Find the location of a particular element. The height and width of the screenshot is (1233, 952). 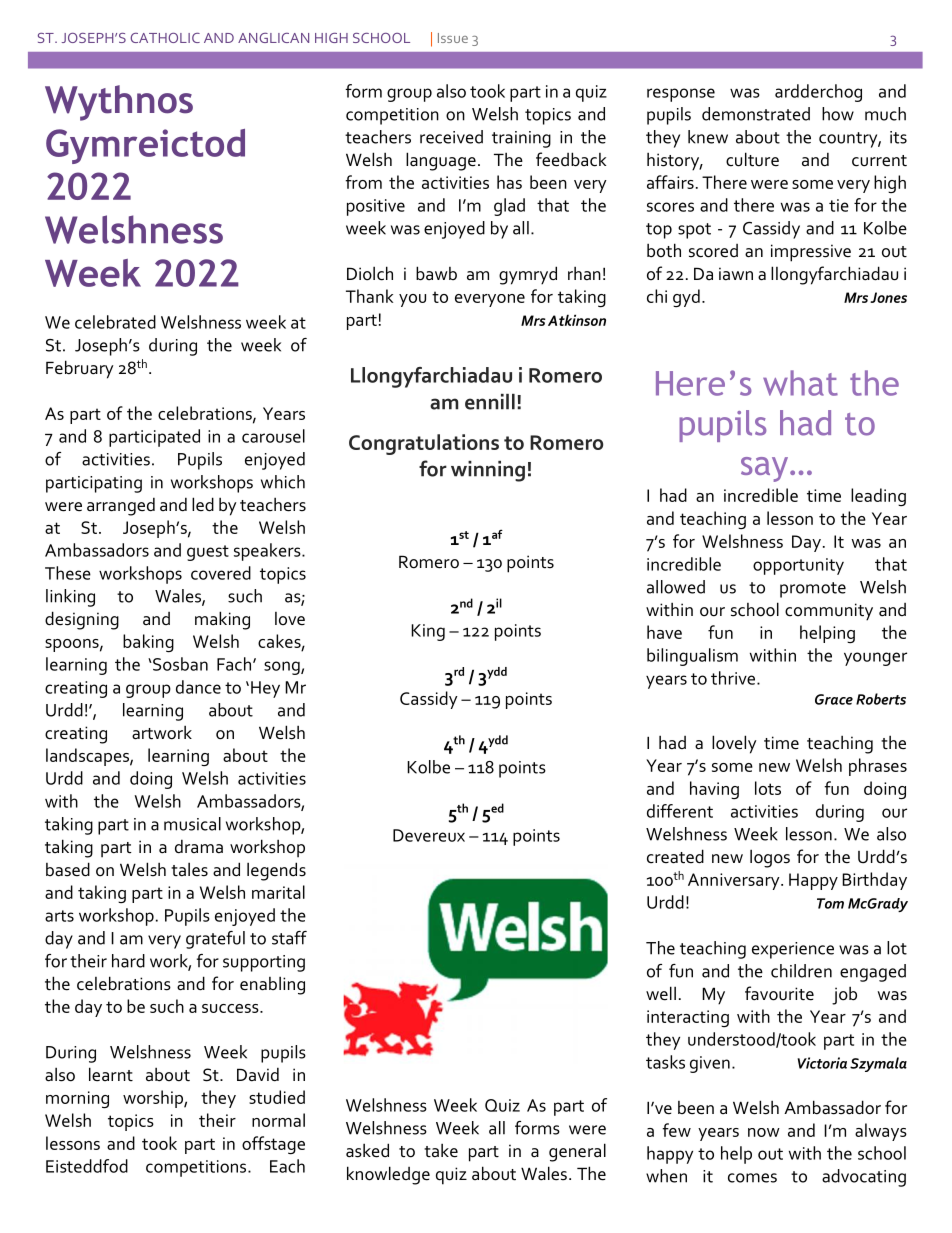

how is located at coordinates (838, 114).
